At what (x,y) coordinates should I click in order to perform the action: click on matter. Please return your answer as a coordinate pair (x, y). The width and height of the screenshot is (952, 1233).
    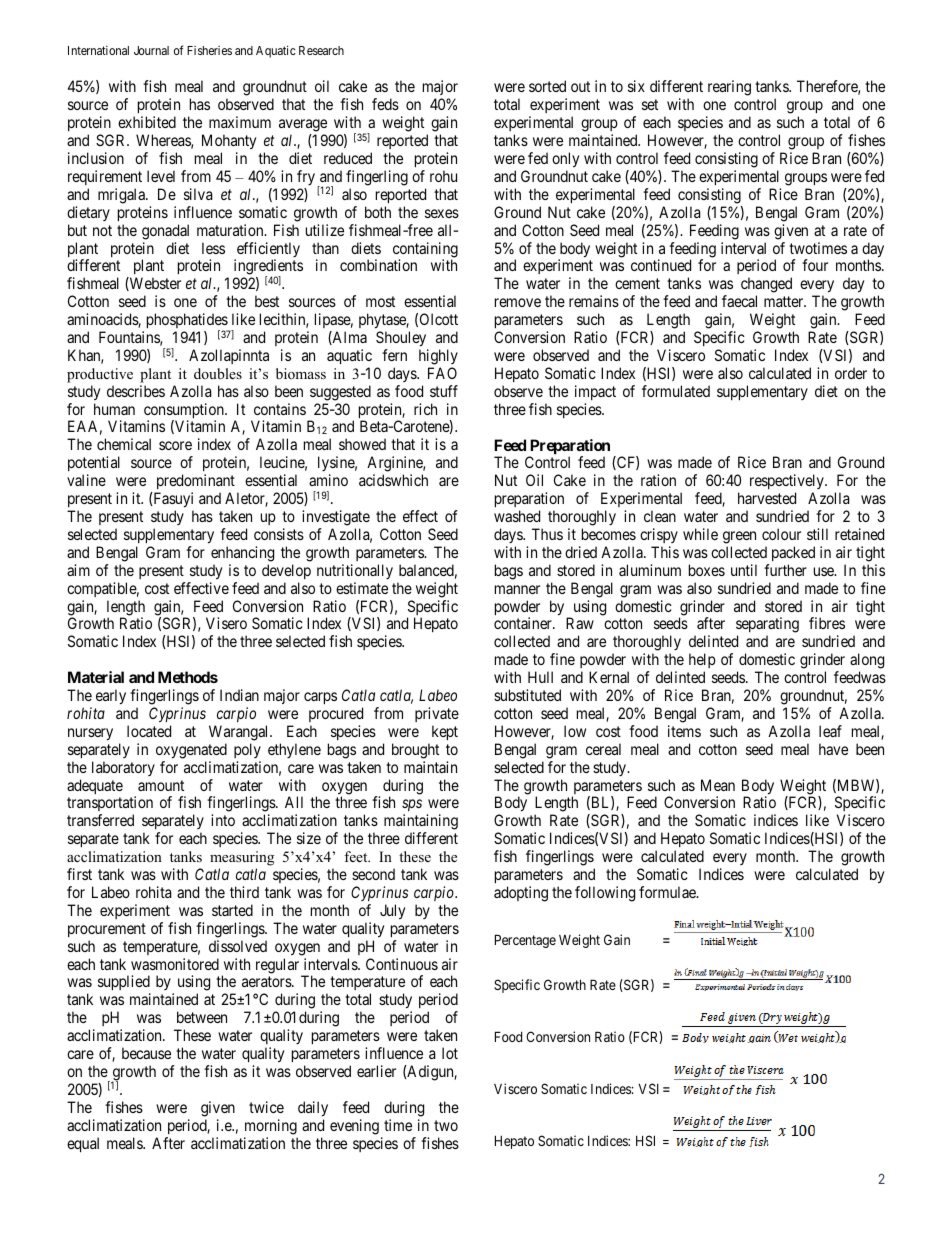
    Looking at the image, I should click on (785, 301).
